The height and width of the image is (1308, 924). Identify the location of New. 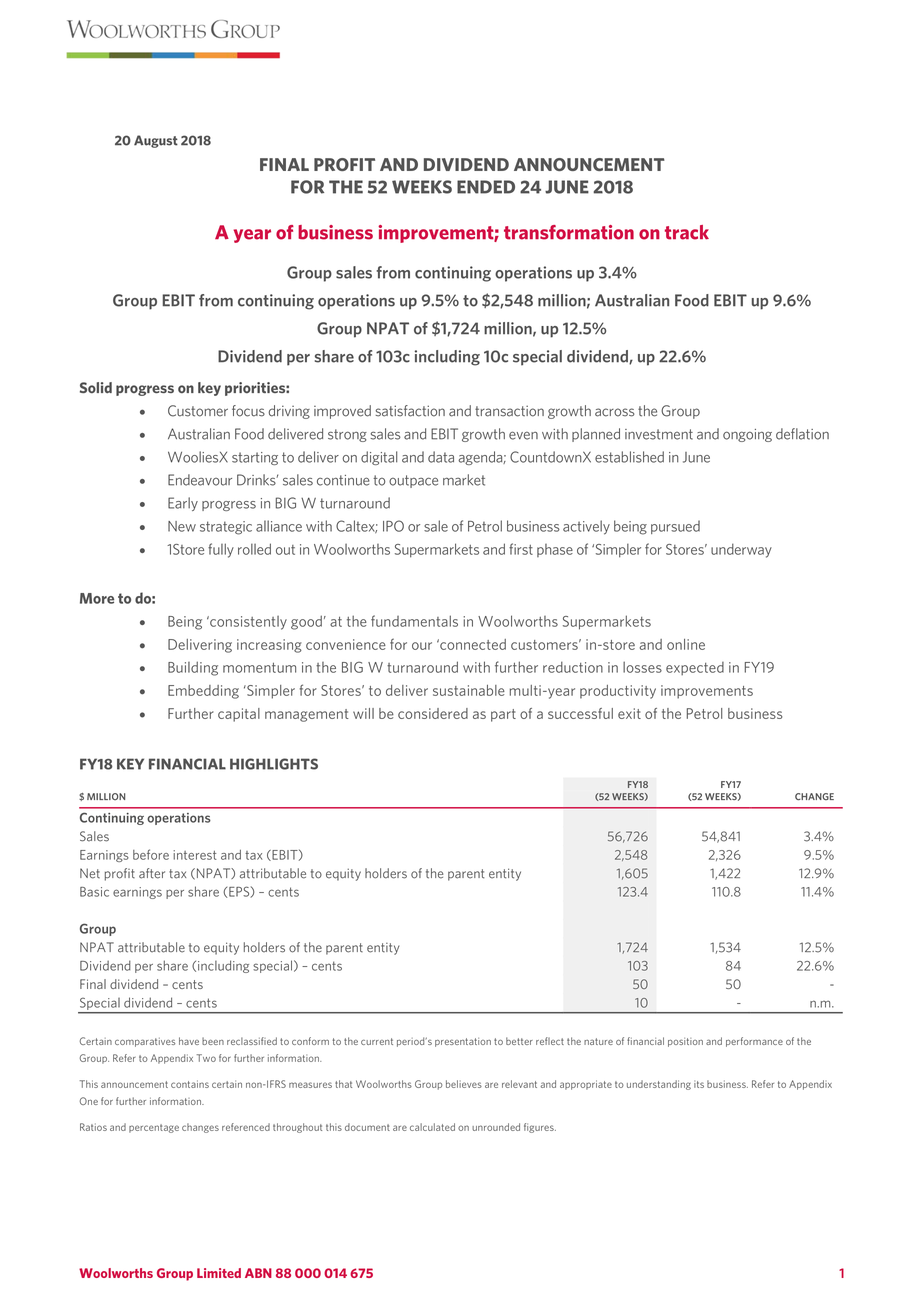
(182, 526).
